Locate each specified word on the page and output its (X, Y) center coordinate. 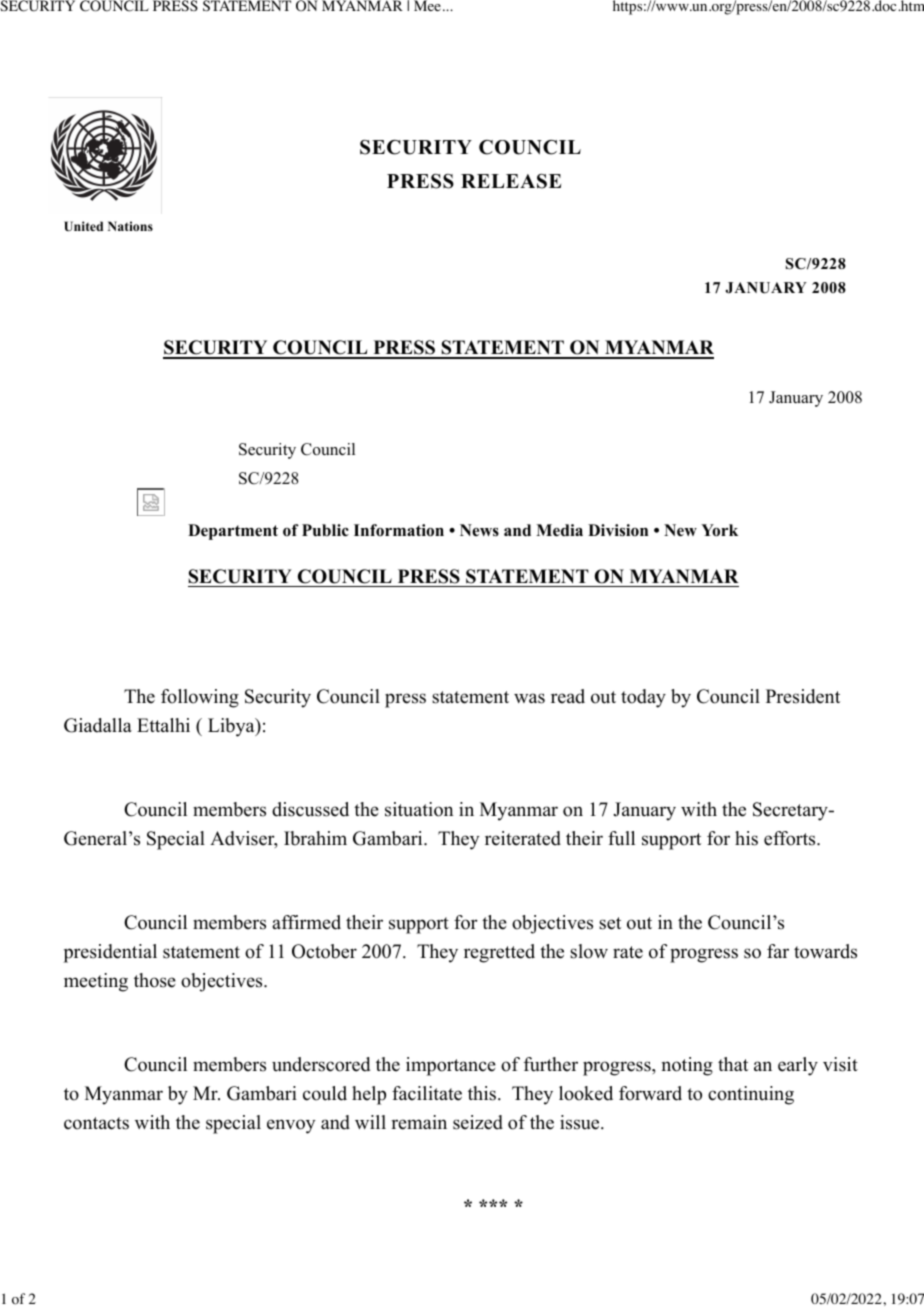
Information (399, 530)
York (719, 530)
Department (233, 532)
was (529, 698)
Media (559, 530)
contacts (96, 1123)
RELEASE (511, 181)
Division (618, 530)
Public (325, 530)
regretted (499, 953)
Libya (232, 727)
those (155, 980)
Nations (130, 226)
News (479, 530)
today (643, 698)
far (778, 951)
